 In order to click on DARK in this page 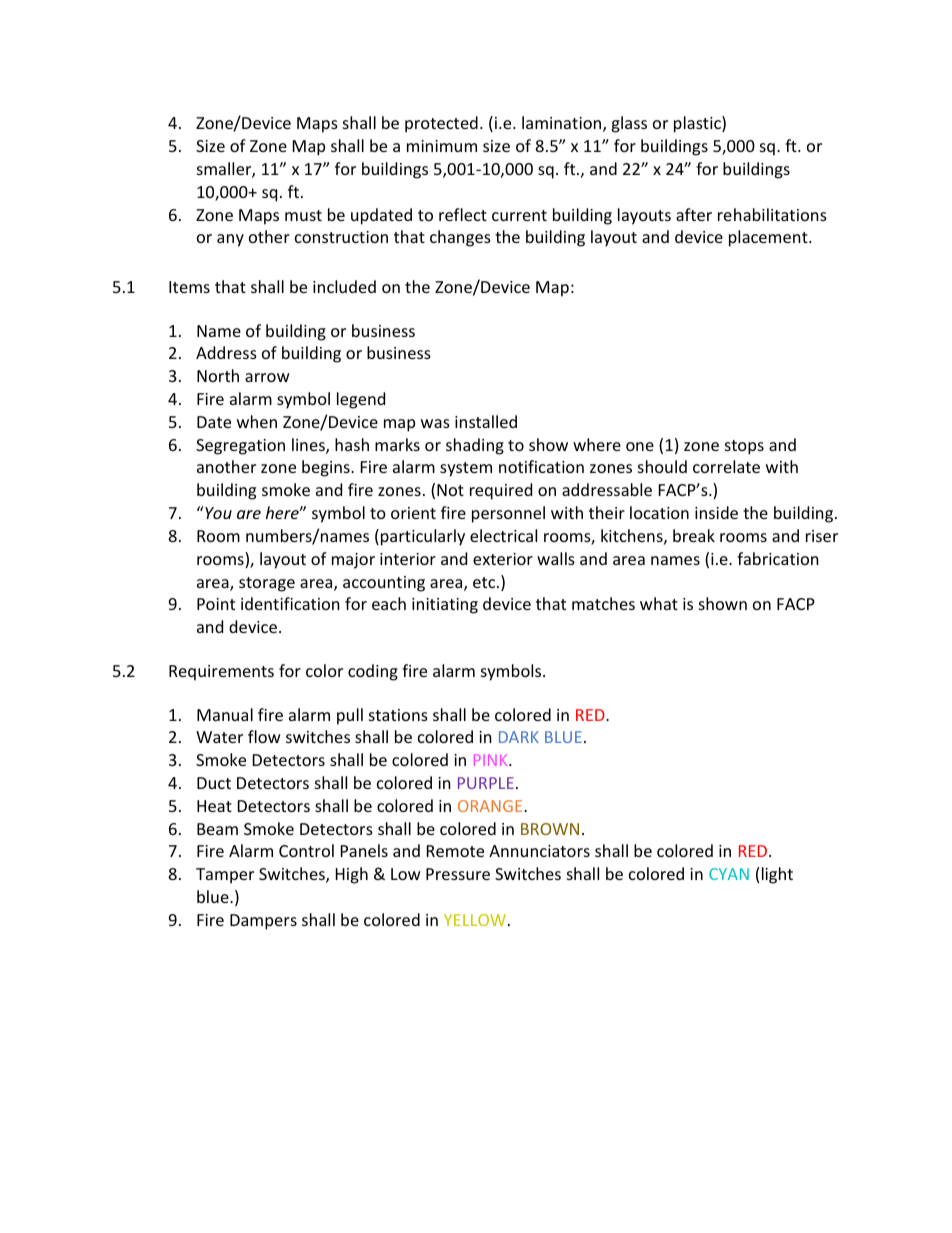, I will do `click(519, 737)`.
